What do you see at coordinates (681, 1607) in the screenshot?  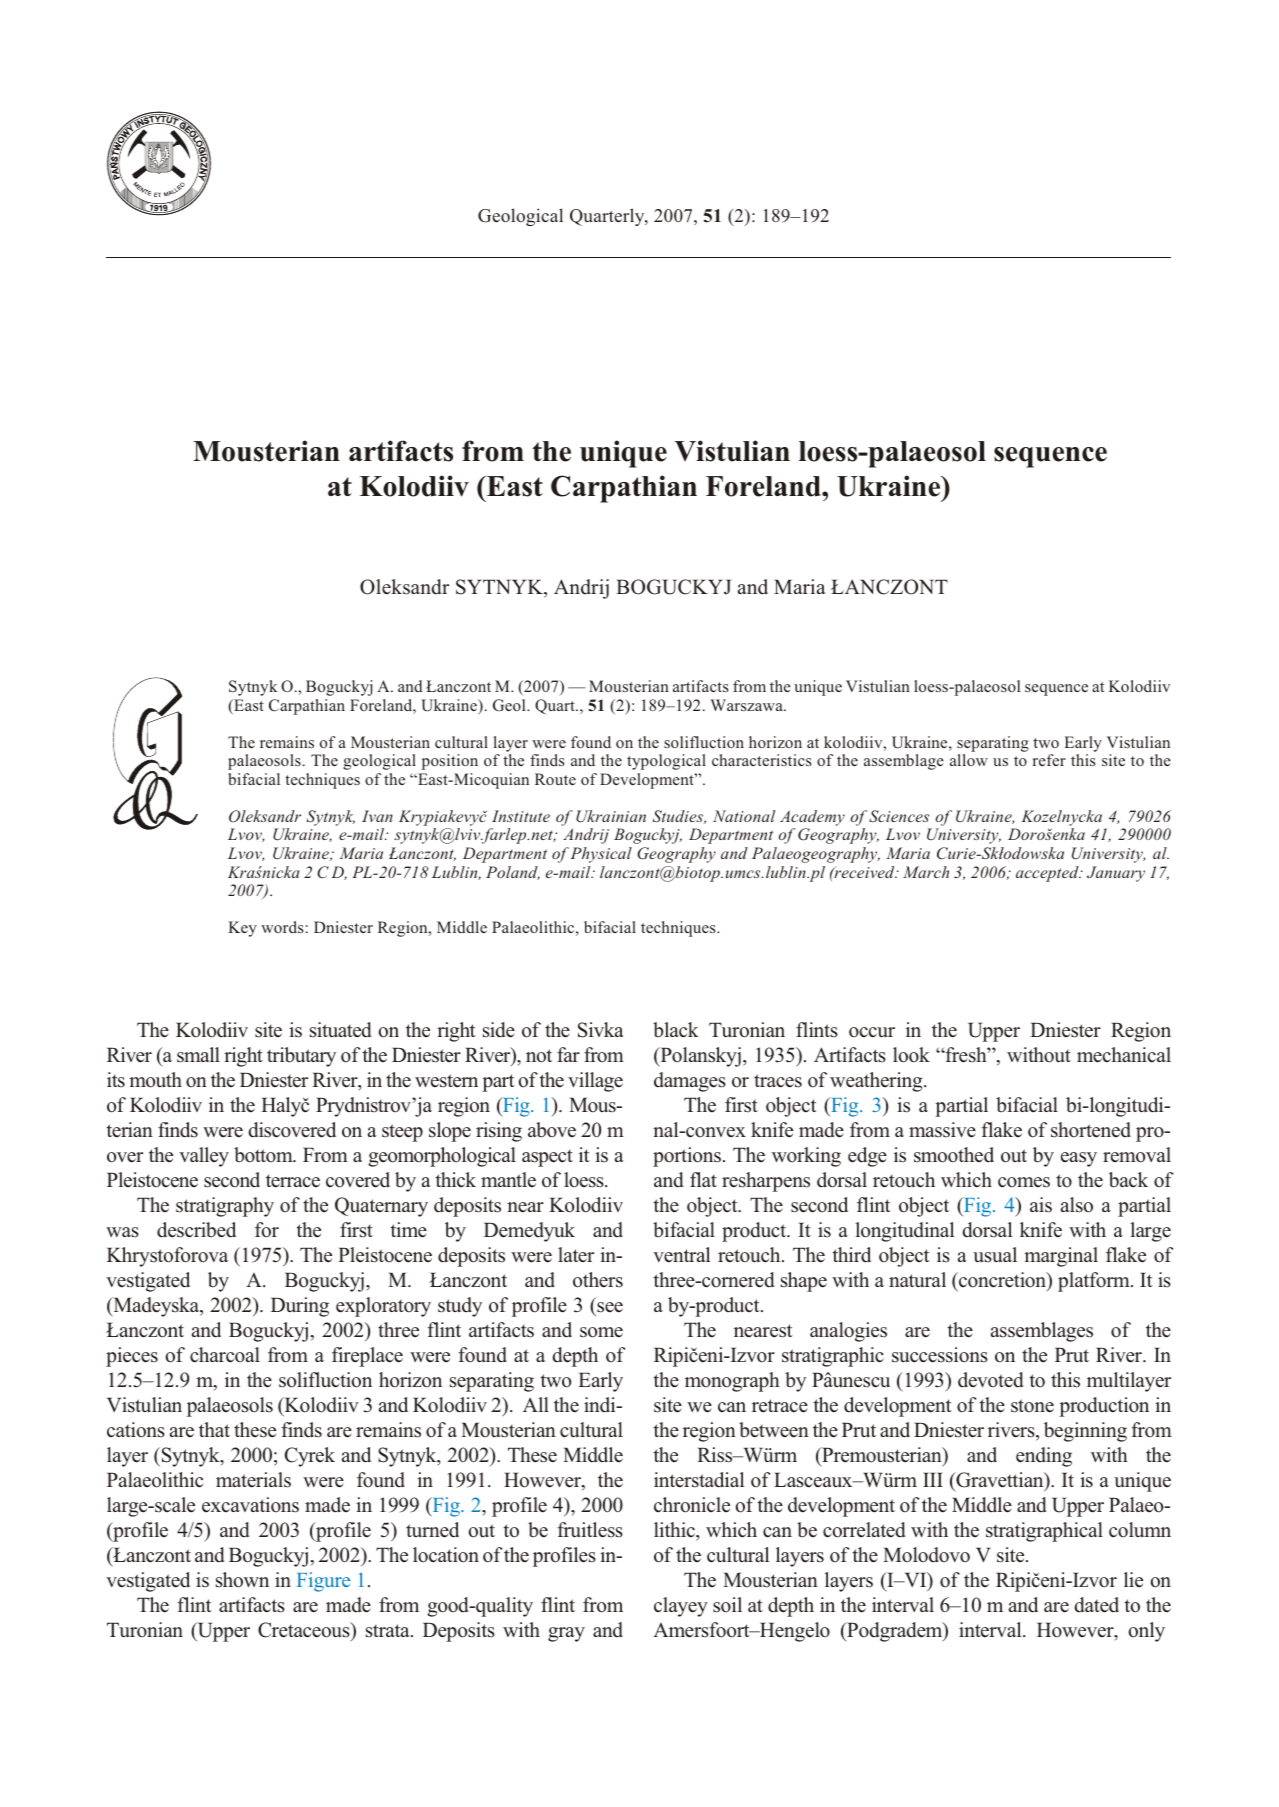 I see `clayey` at bounding box center [681, 1607].
